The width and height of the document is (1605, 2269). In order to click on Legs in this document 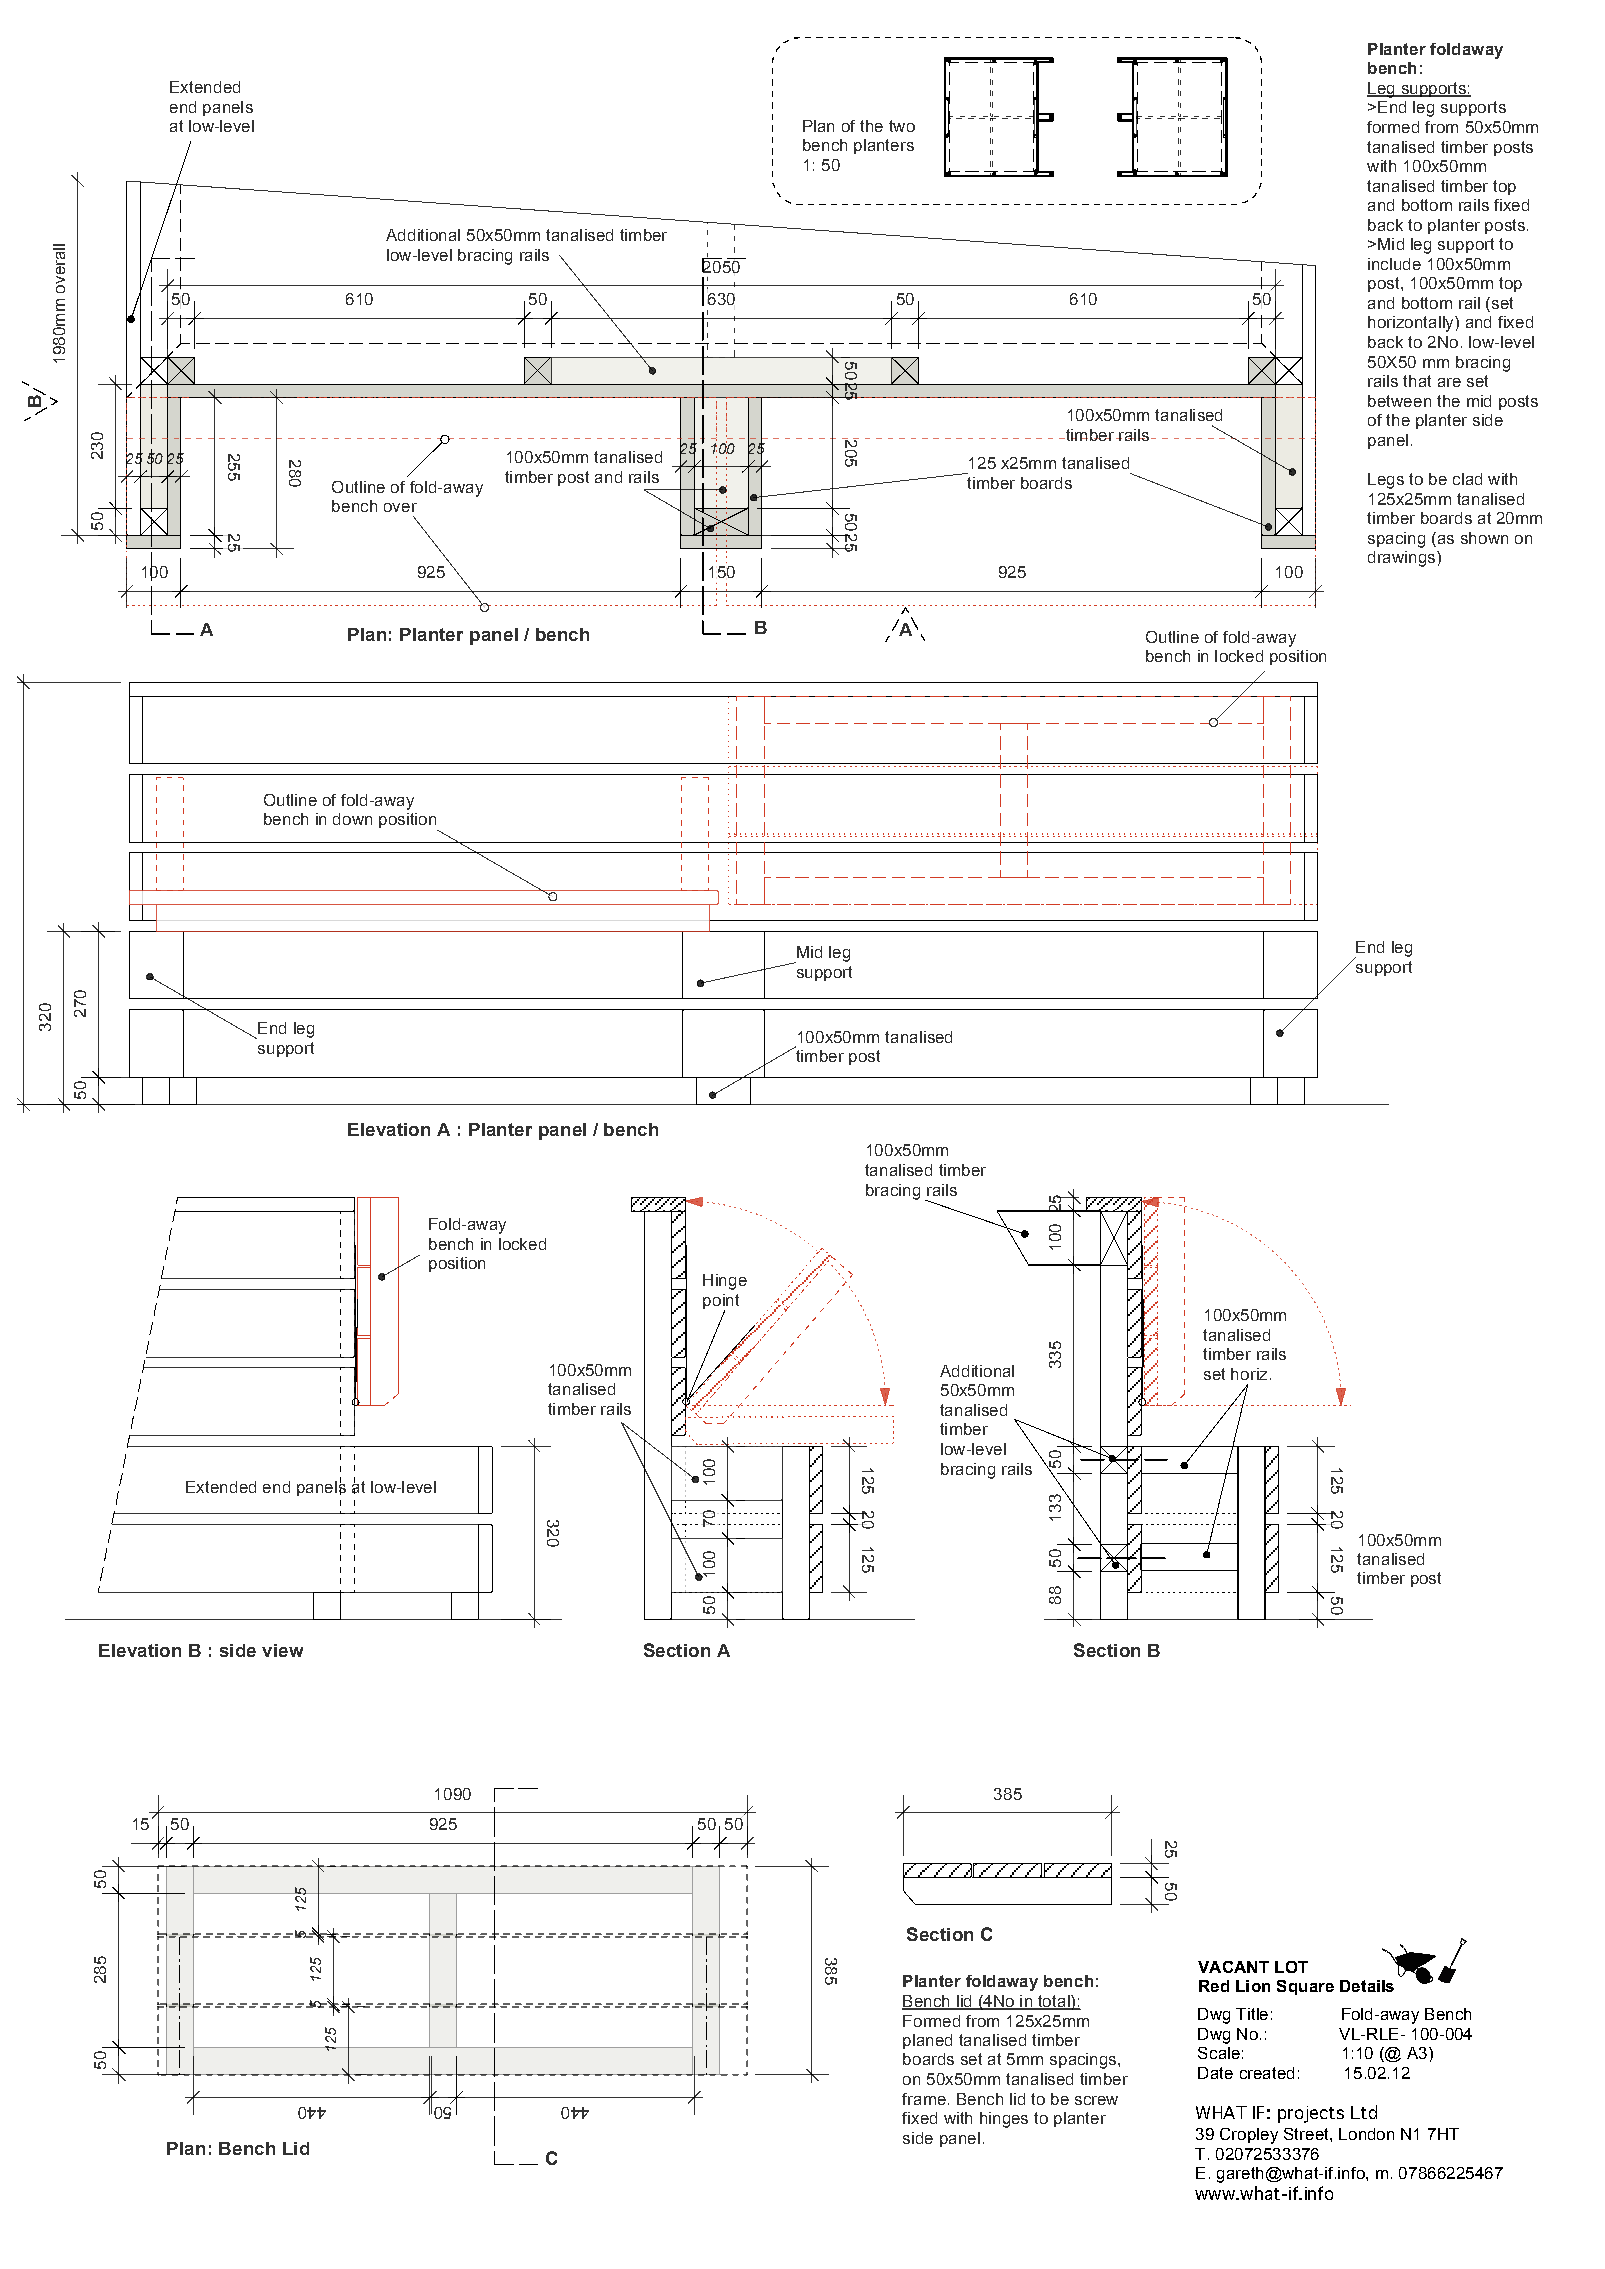, I will do `click(1386, 481)`.
